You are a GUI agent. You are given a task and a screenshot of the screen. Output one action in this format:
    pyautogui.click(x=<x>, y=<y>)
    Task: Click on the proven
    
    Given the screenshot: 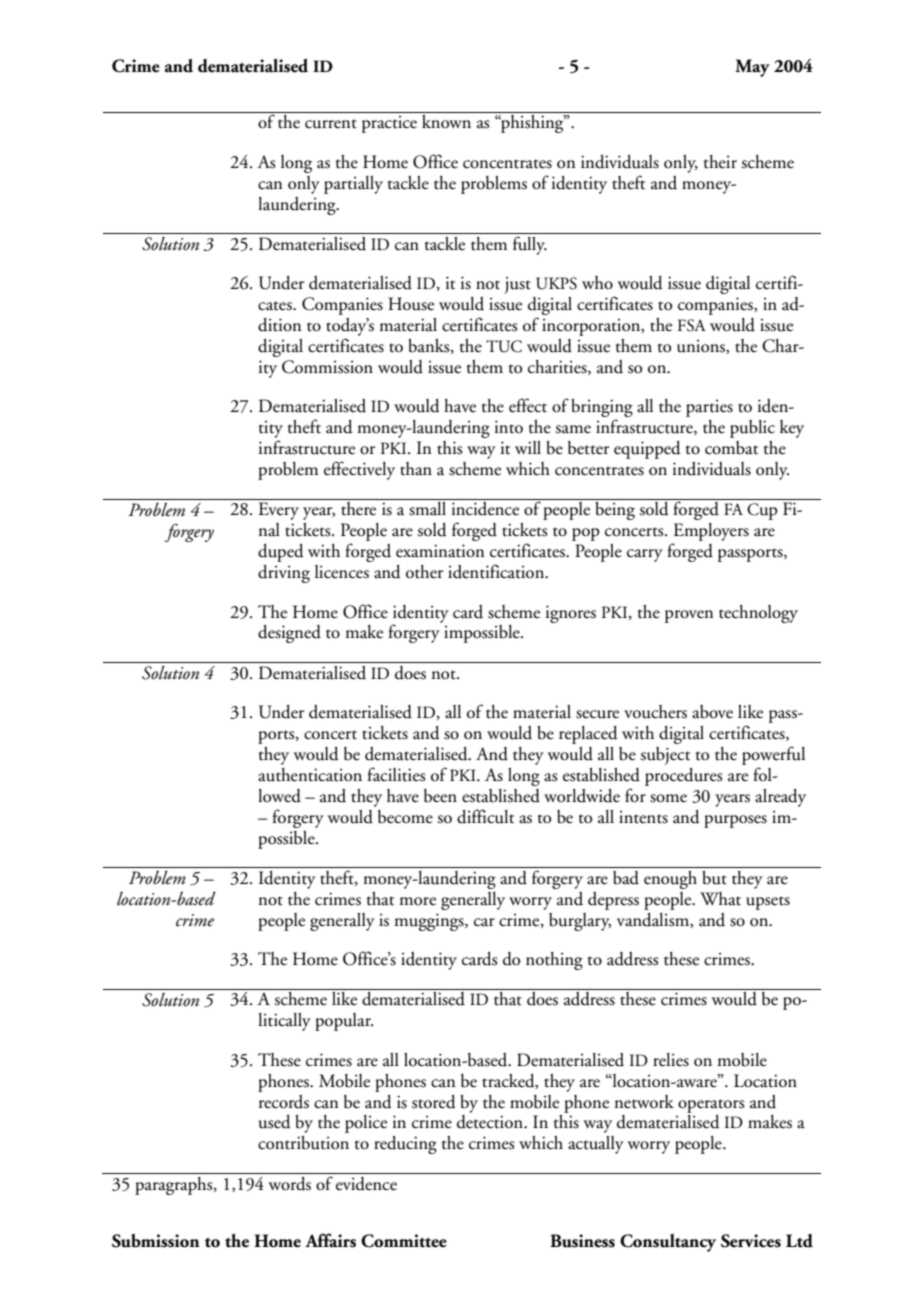 What is the action you would take?
    pyautogui.click(x=689, y=616)
